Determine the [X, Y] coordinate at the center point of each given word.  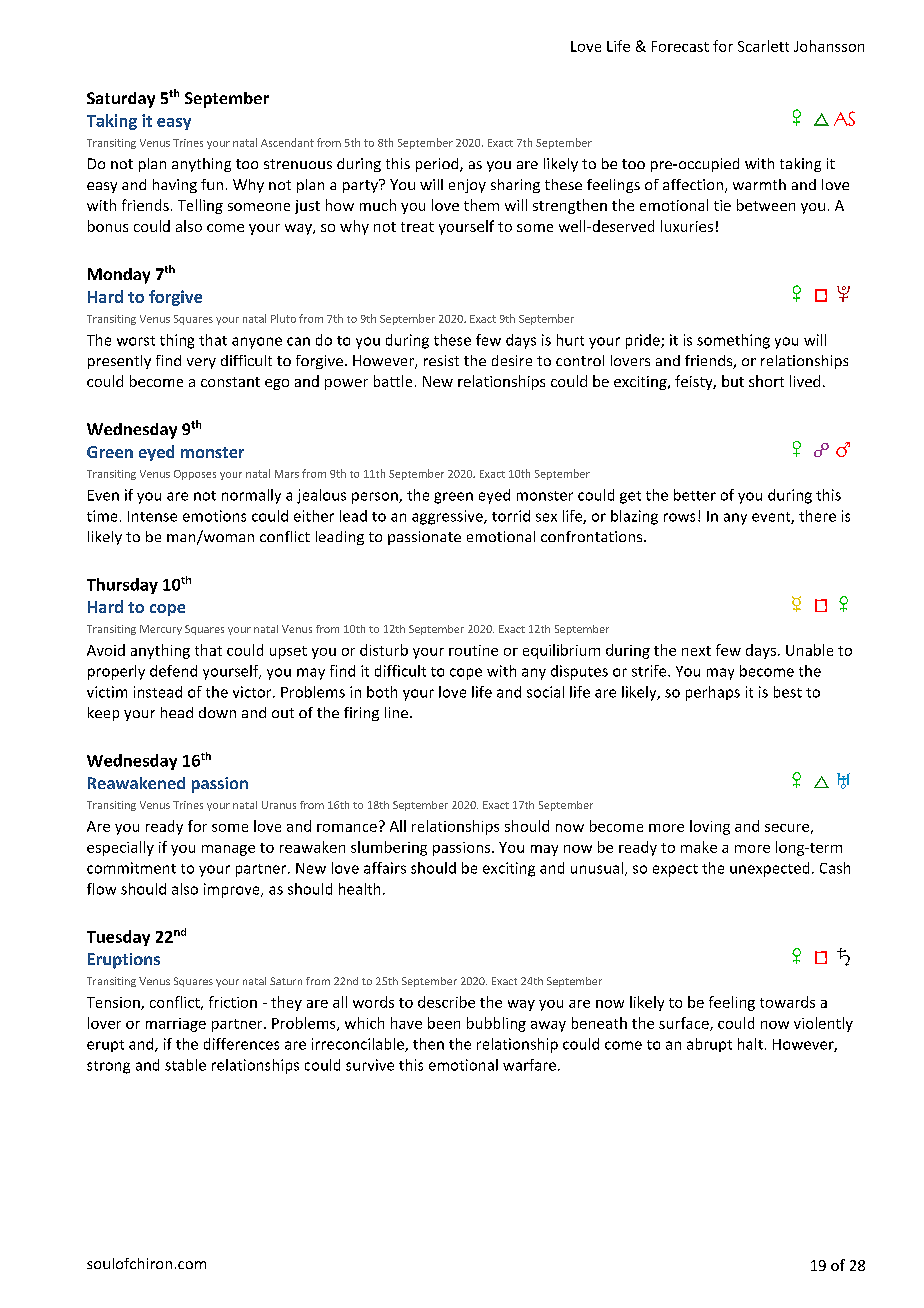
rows [679, 517]
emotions [214, 516]
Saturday [121, 100]
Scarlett [763, 46]
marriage [176, 1025]
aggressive [448, 517]
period [438, 165]
